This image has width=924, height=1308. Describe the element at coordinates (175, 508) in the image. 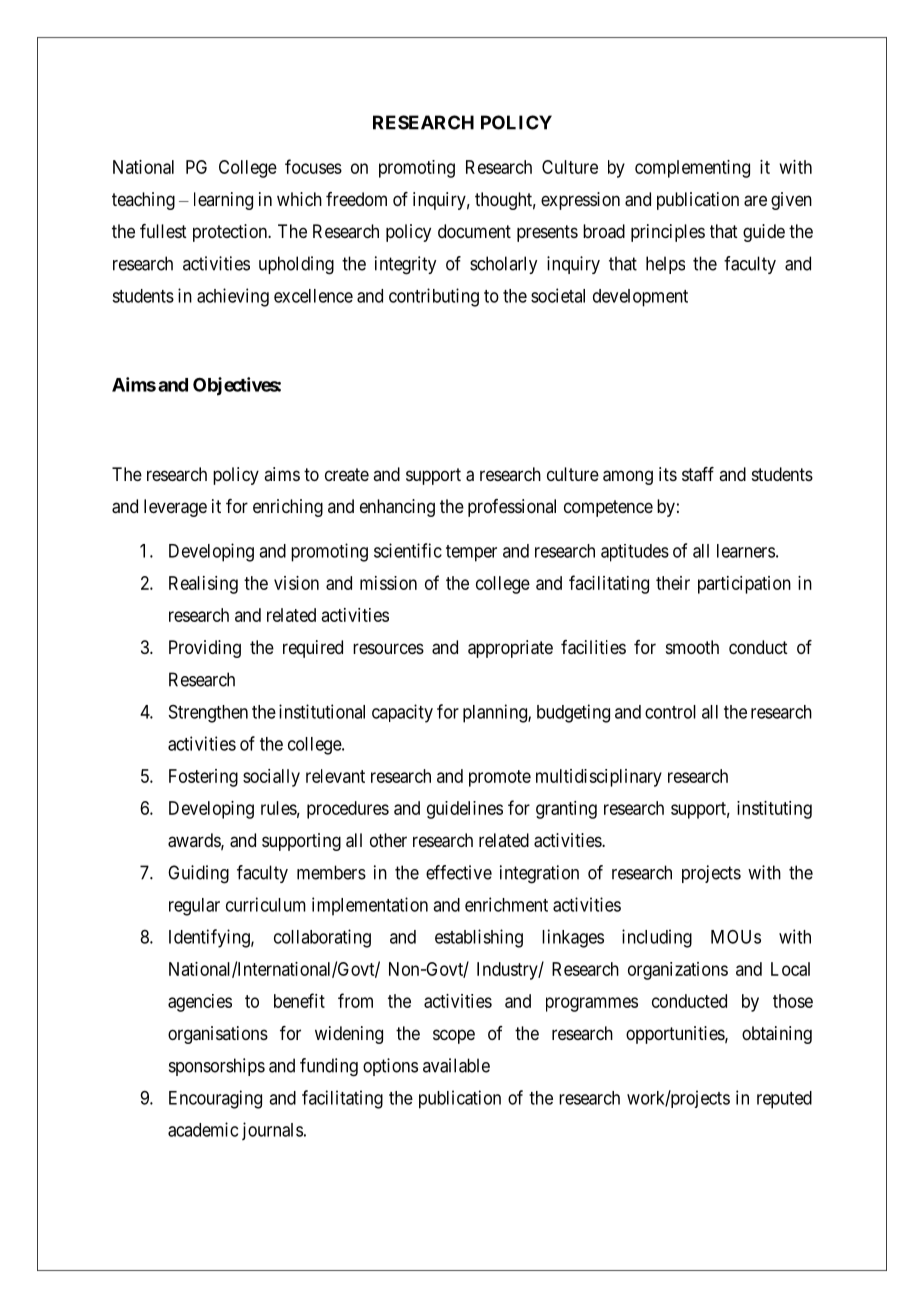

I see `leverage` at that location.
